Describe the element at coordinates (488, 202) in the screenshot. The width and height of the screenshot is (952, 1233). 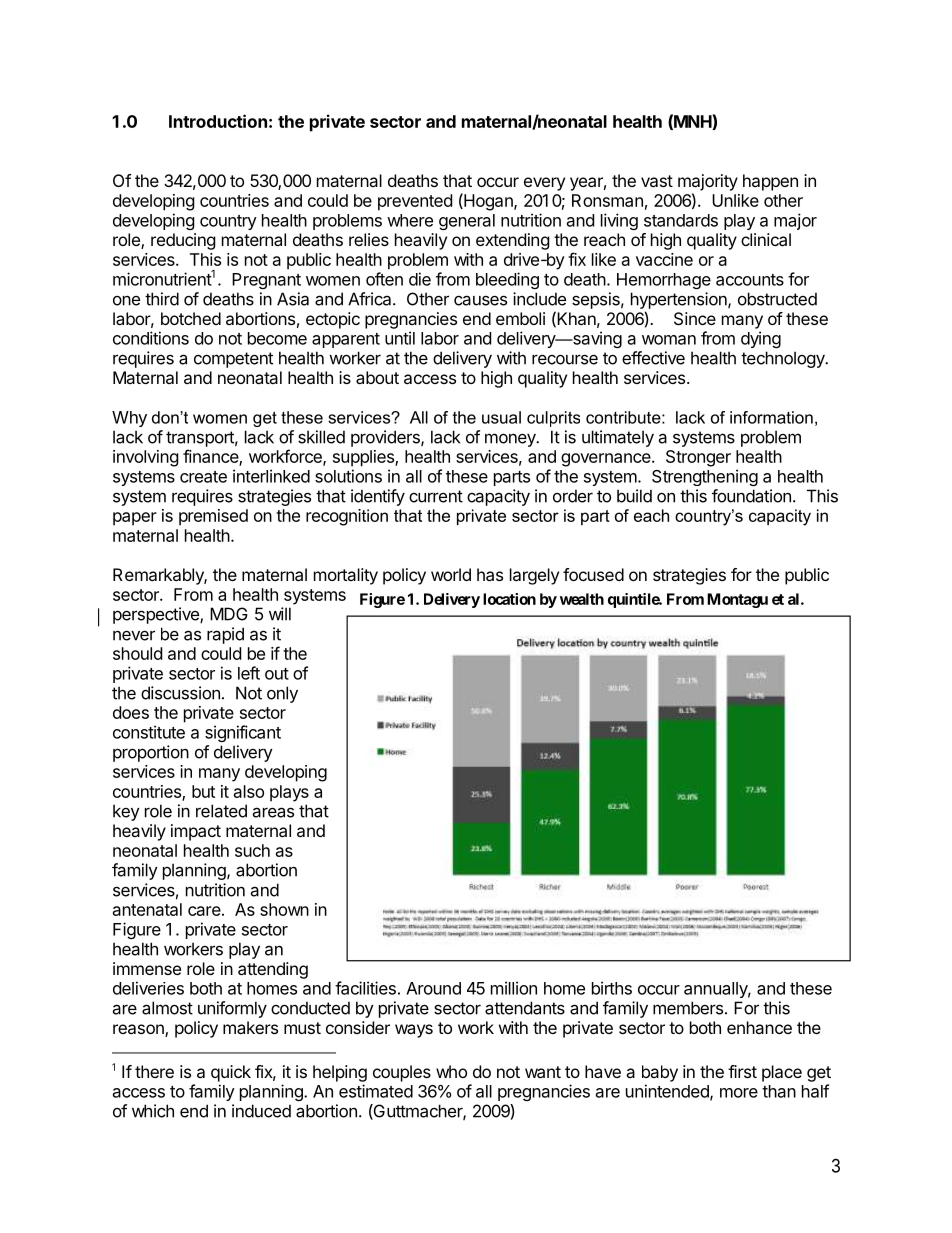
I see `Hogan` at that location.
